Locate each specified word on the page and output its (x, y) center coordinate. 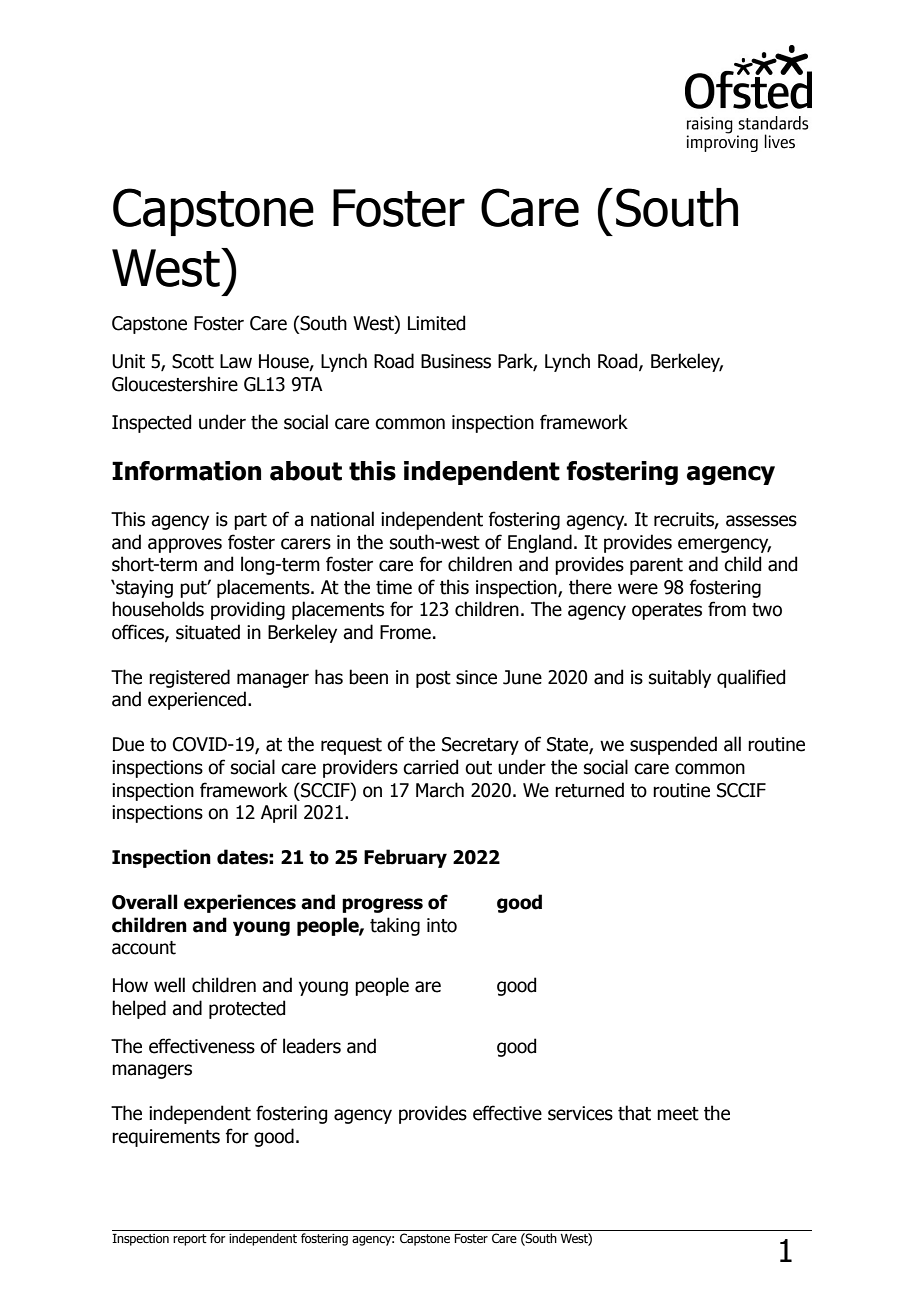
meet (678, 1114)
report (190, 1240)
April (279, 813)
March (440, 790)
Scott (193, 361)
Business (456, 361)
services (580, 1113)
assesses (761, 521)
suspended (673, 745)
